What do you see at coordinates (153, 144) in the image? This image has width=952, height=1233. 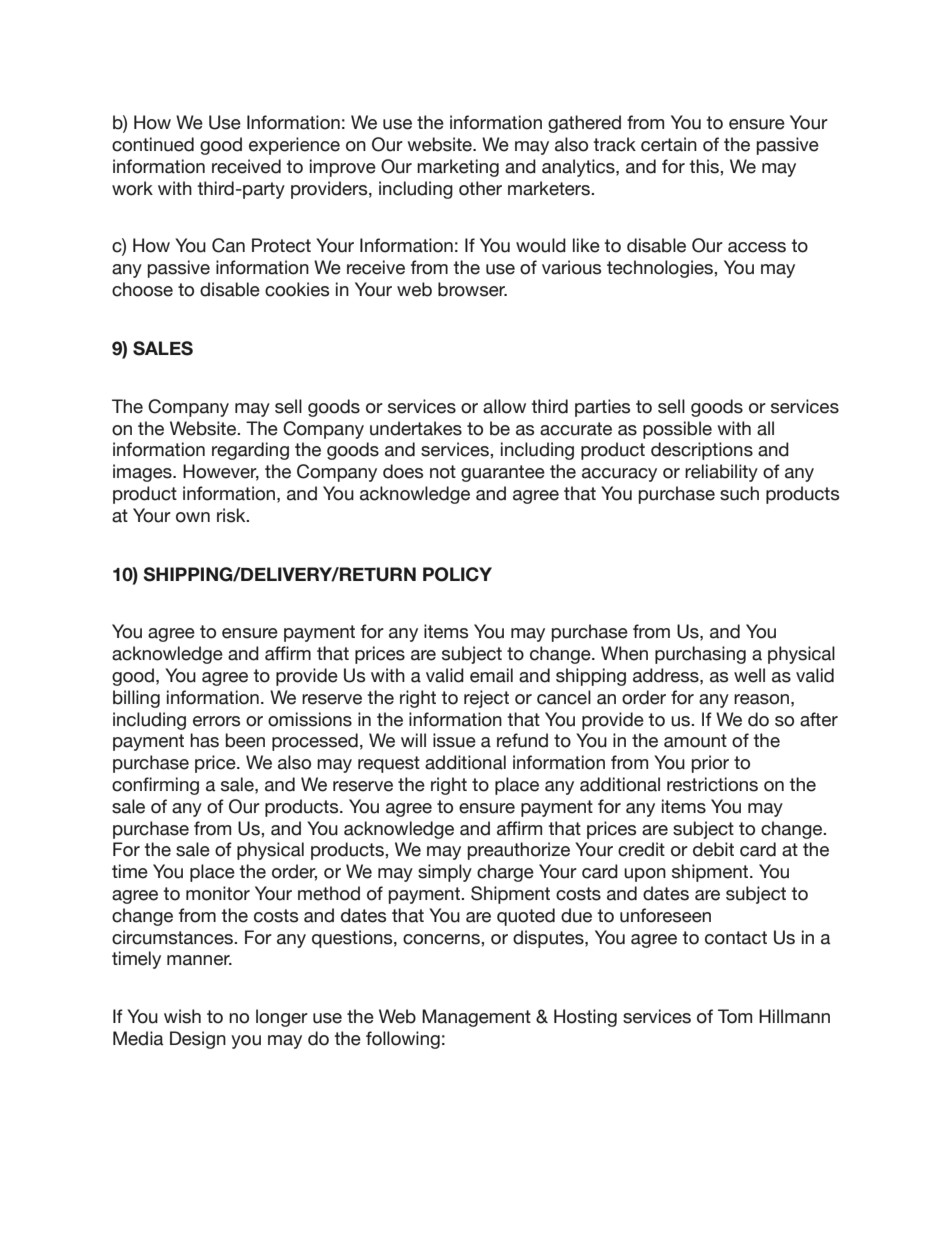 I see `continued` at bounding box center [153, 144].
